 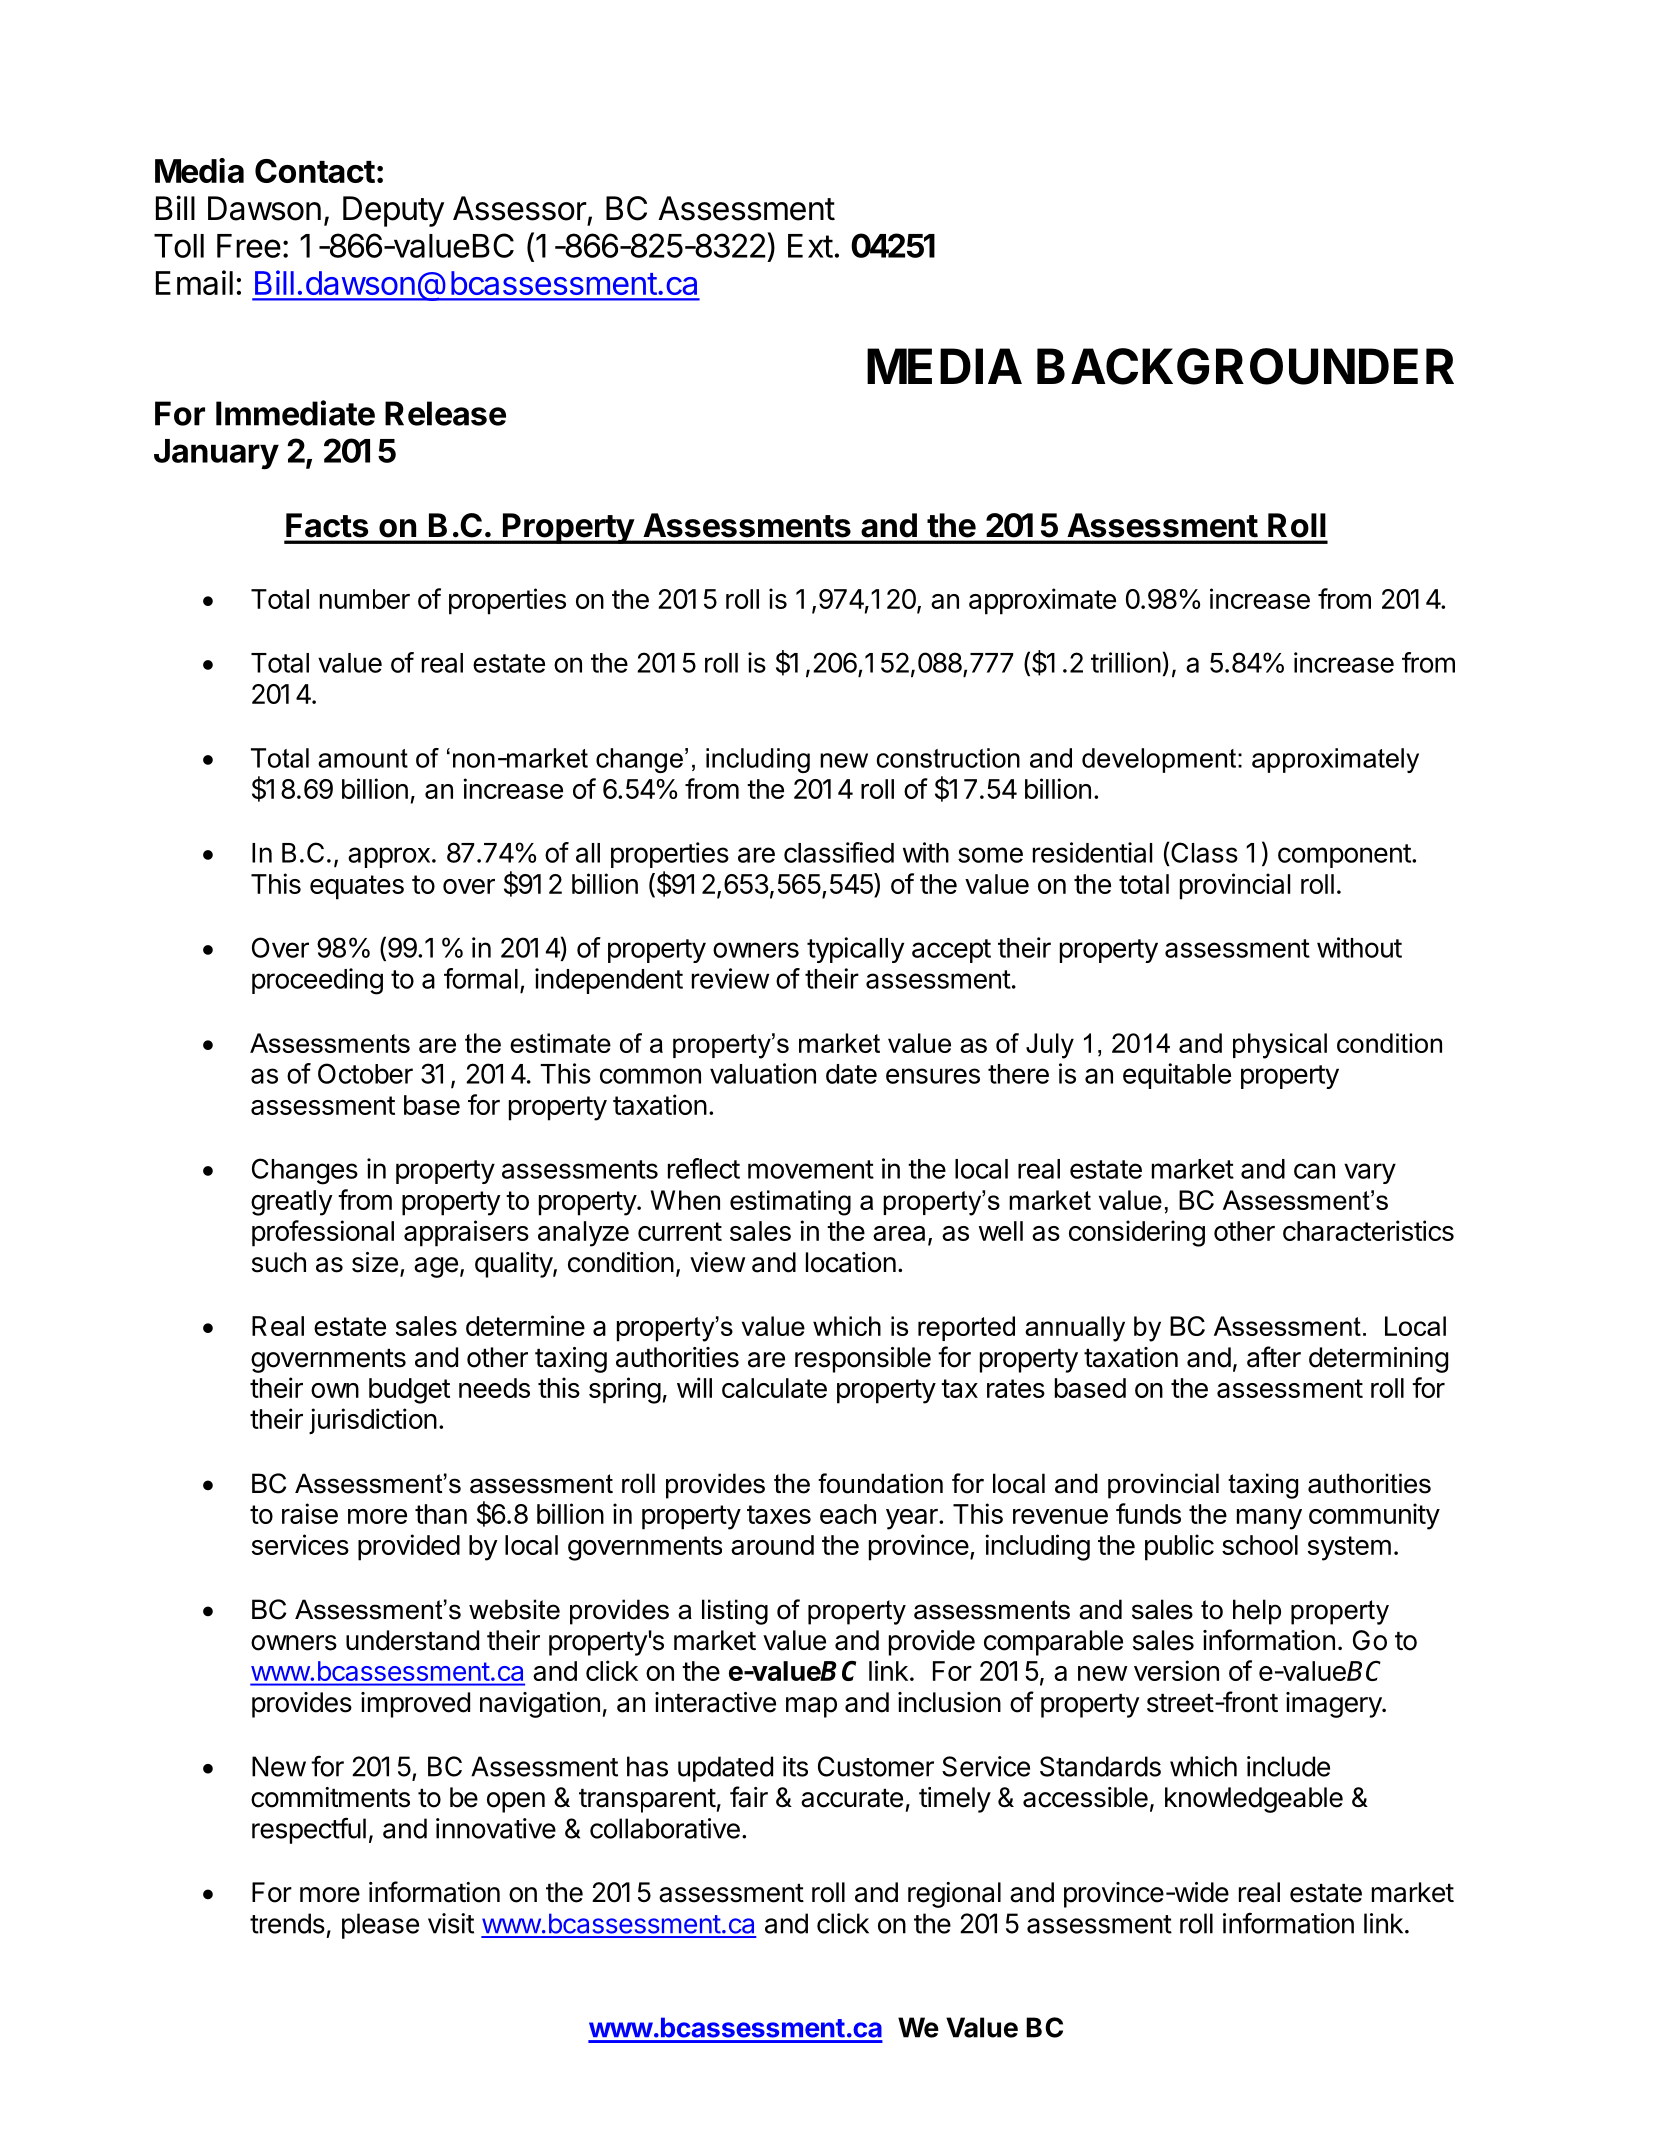 What do you see at coordinates (1280, 1046) in the page?
I see `physical` at bounding box center [1280, 1046].
